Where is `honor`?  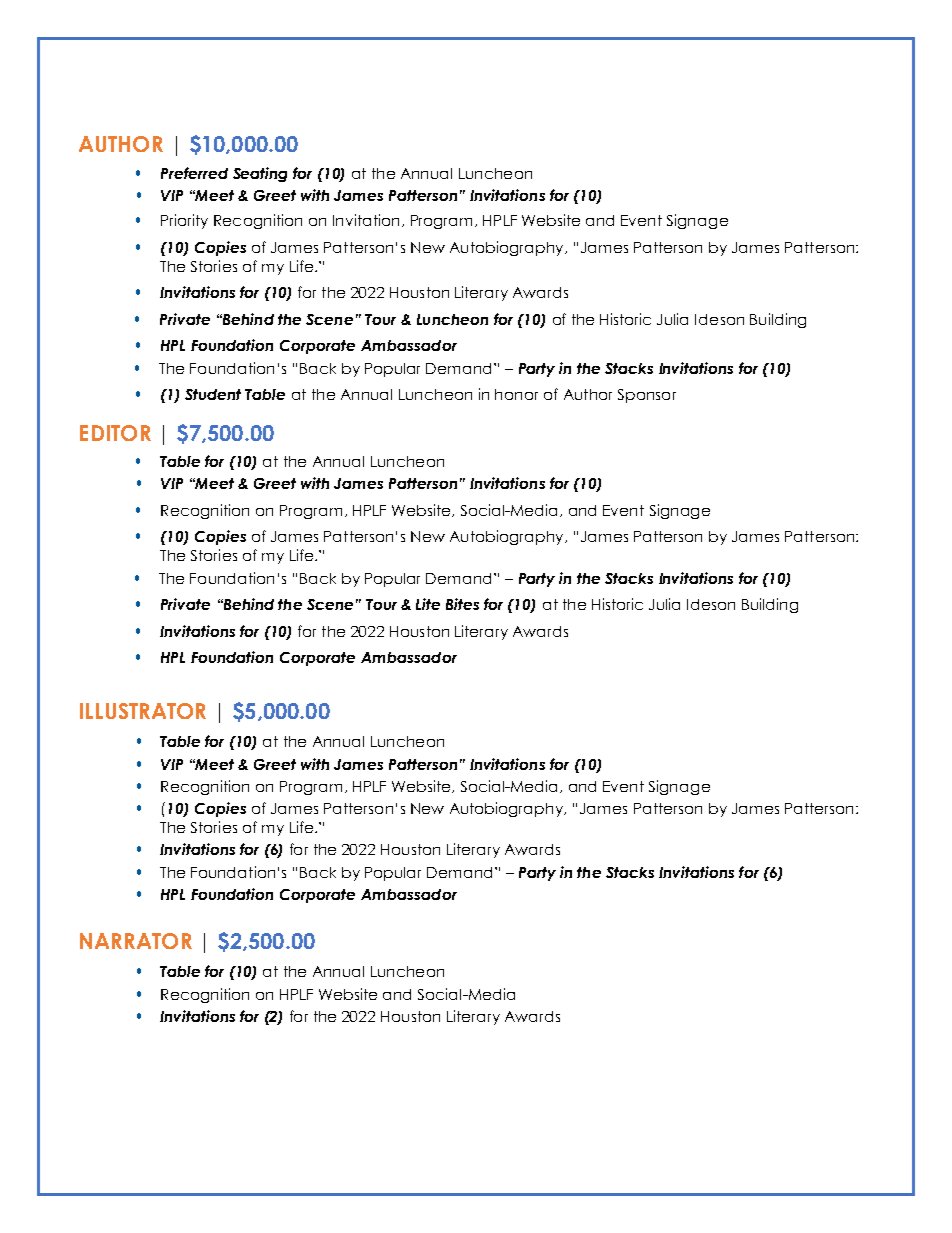 honor is located at coordinates (516, 394).
